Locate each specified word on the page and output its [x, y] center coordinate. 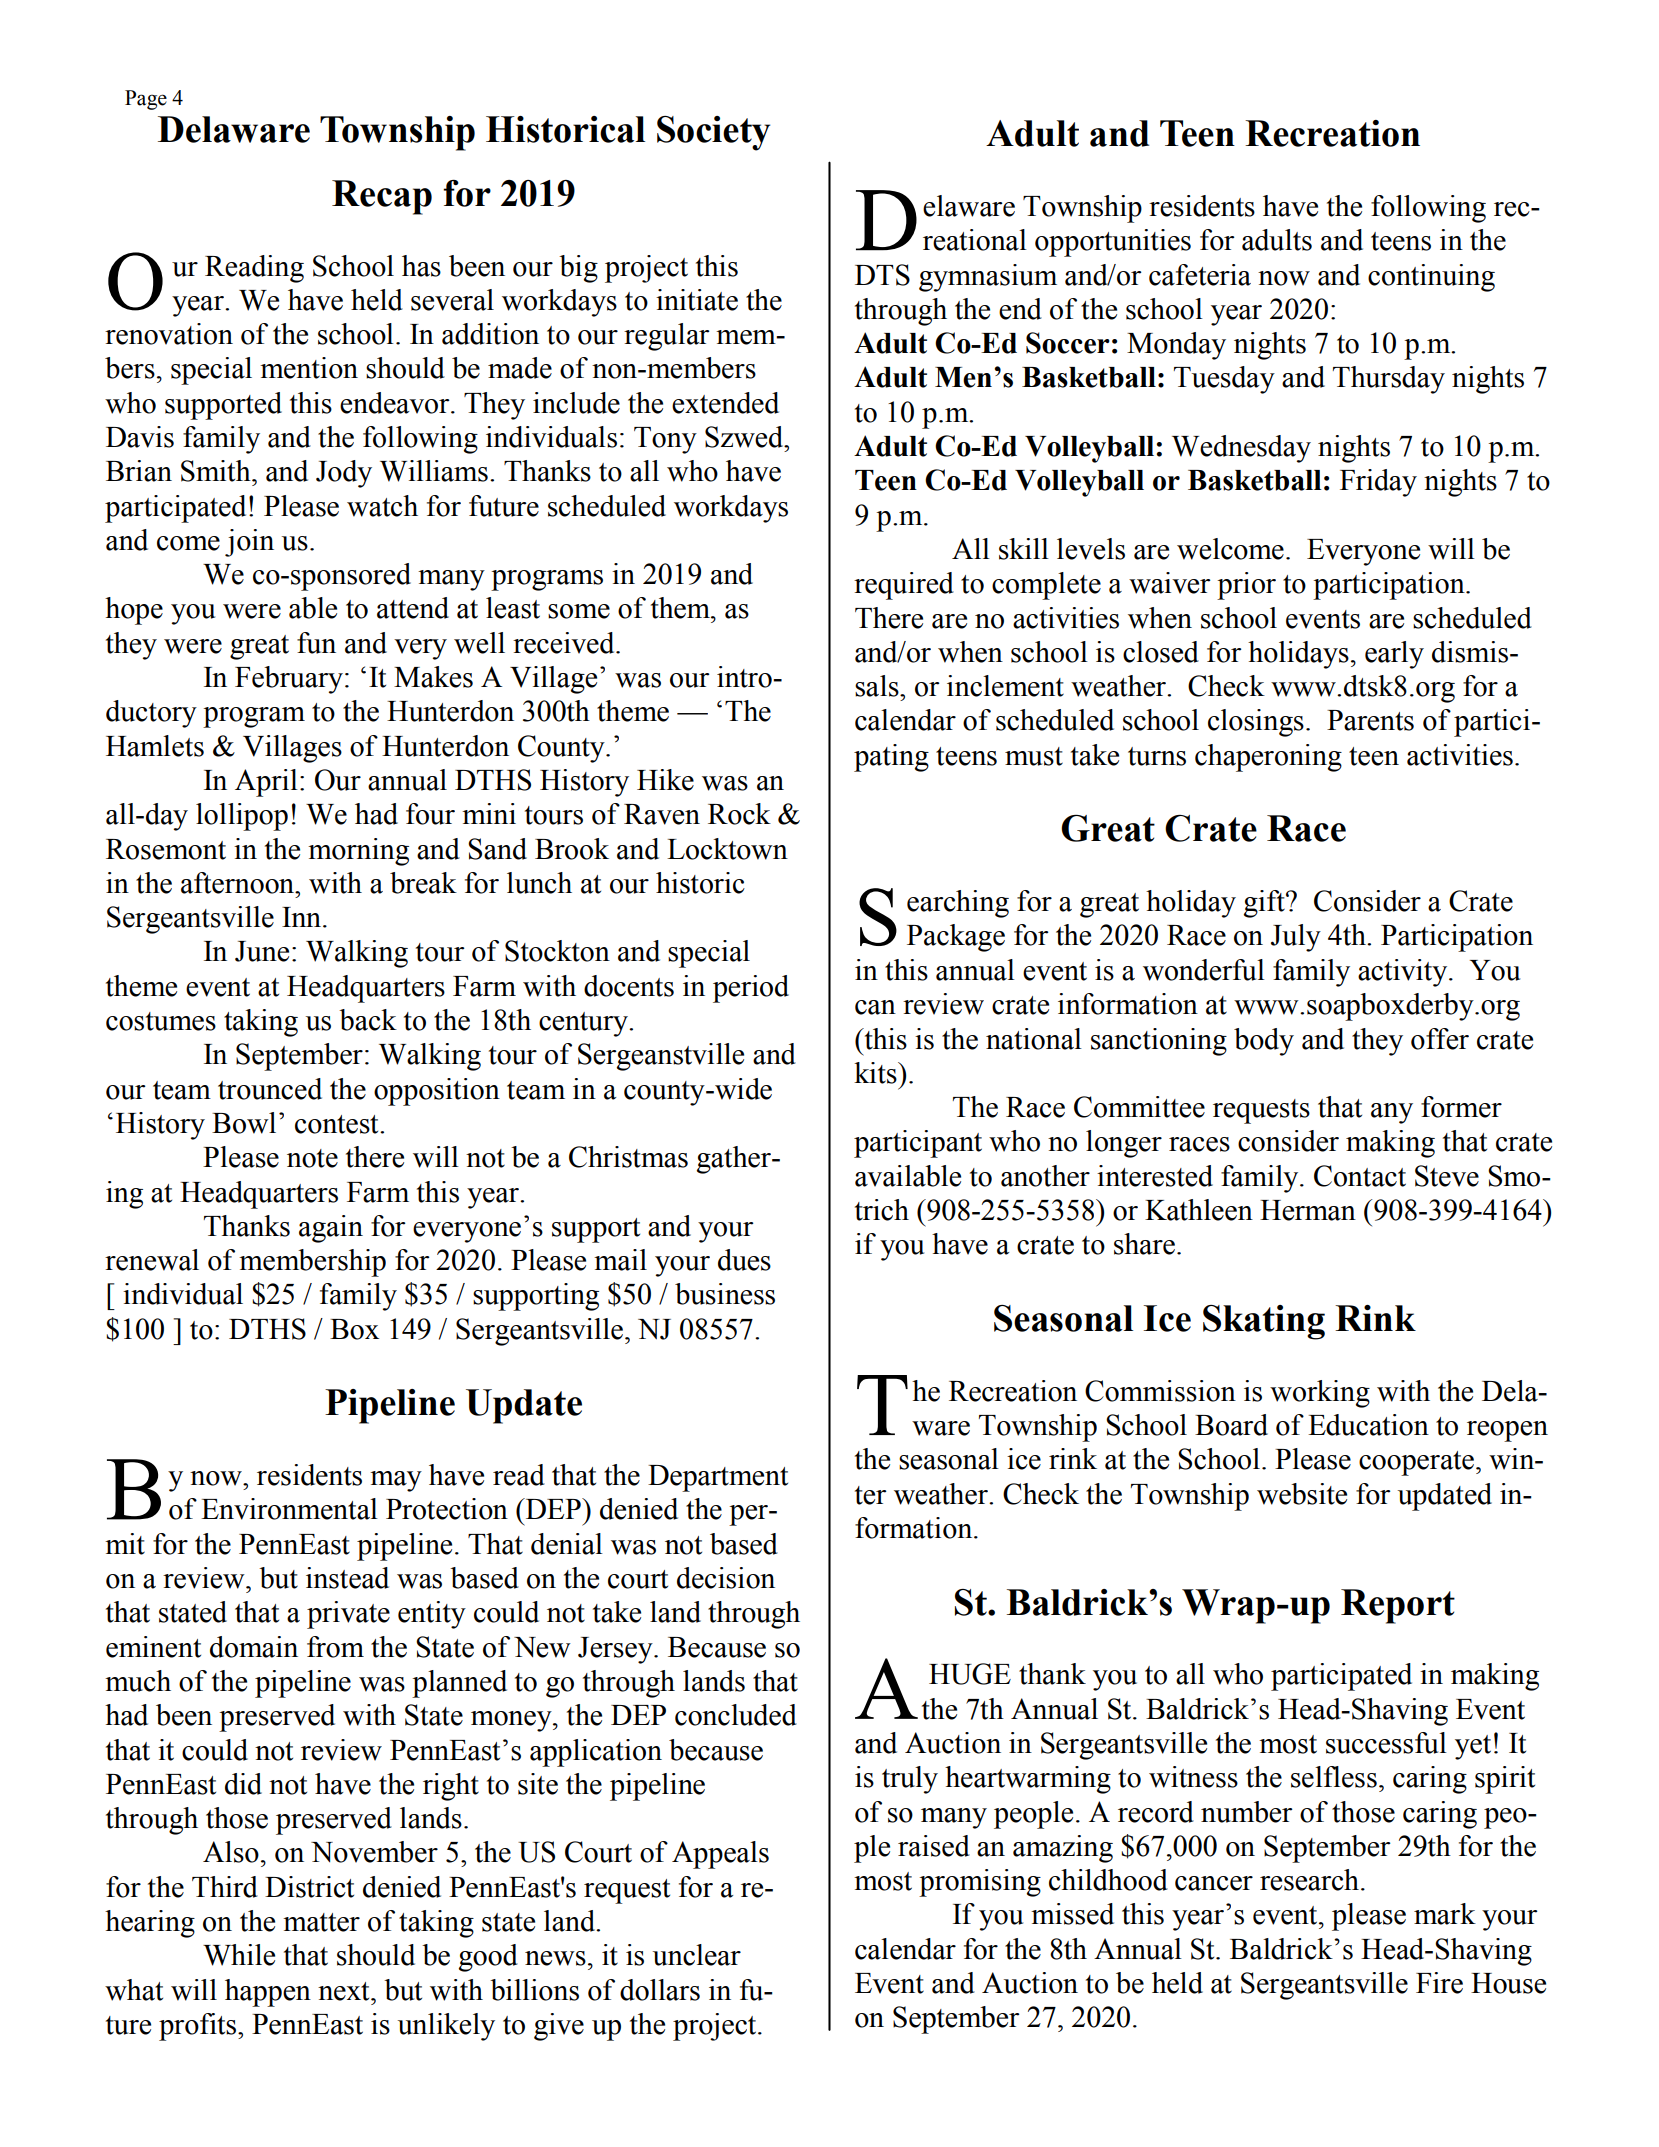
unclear [697, 1955]
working [1320, 1394]
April [266, 783]
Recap [382, 197]
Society [713, 133]
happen [268, 1993]
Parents [1370, 720]
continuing [1431, 278]
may [396, 1481]
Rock [739, 814]
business [725, 1294]
